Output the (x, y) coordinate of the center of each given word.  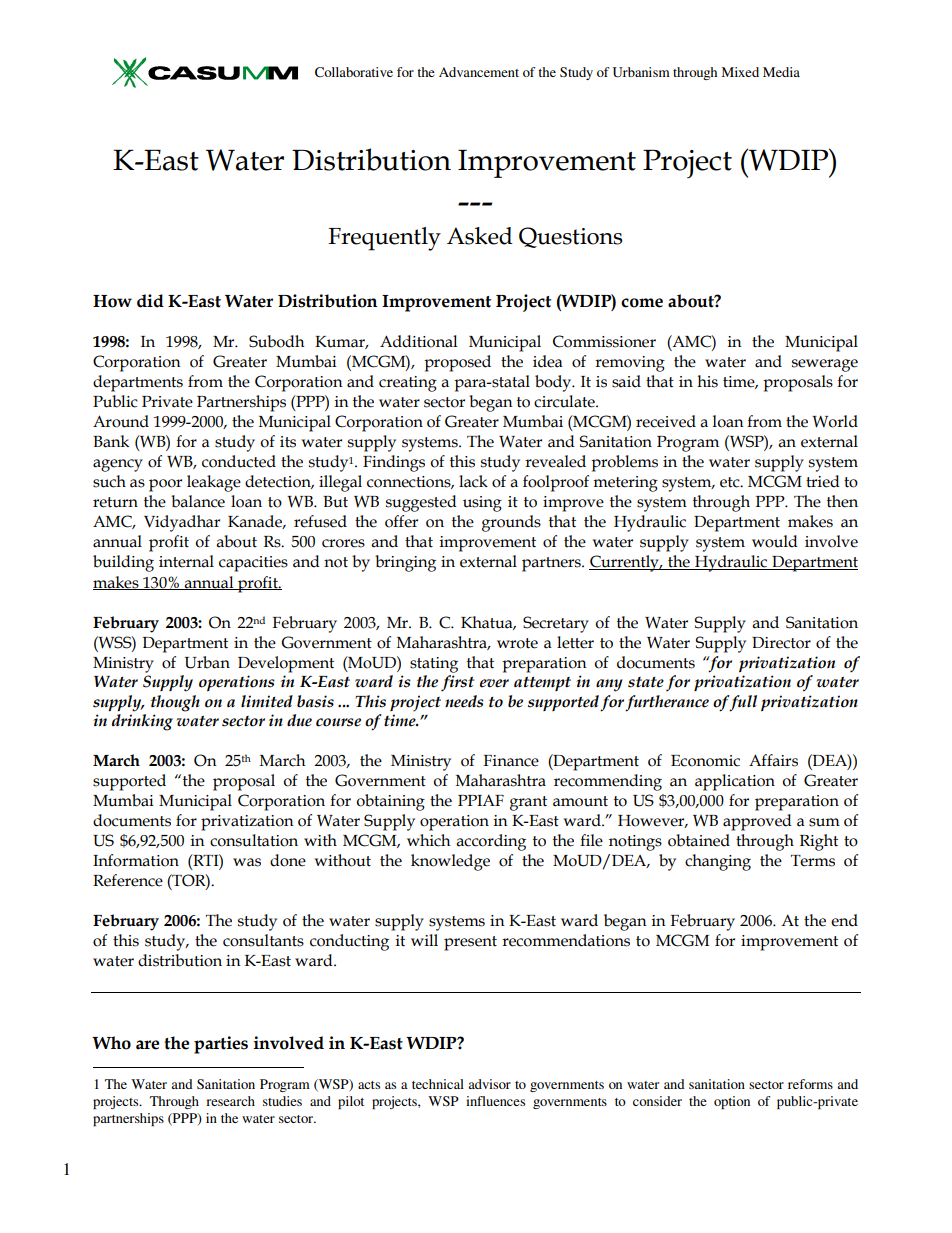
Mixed (740, 72)
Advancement (479, 72)
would (775, 541)
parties (221, 1045)
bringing (405, 563)
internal (186, 561)
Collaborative (354, 72)
